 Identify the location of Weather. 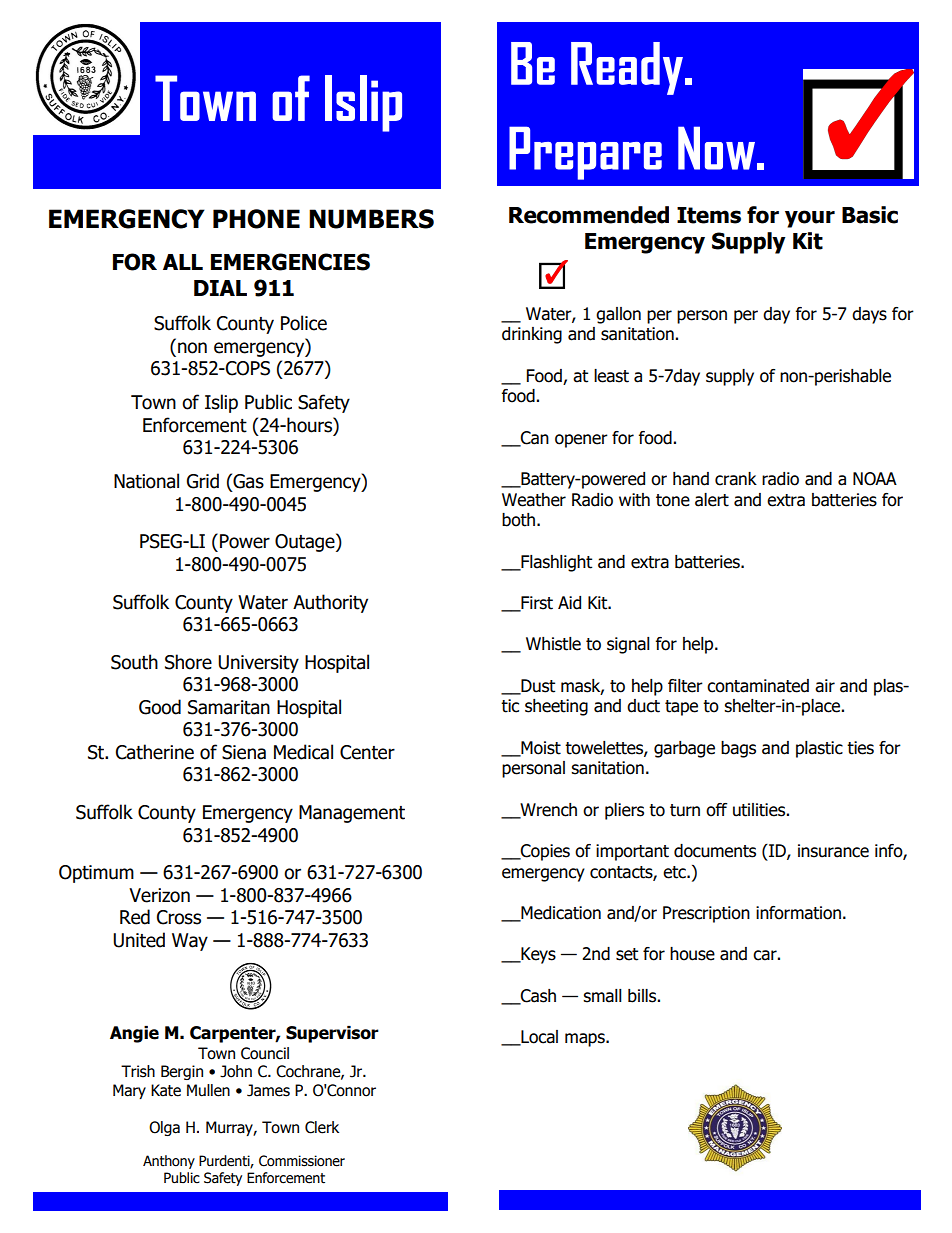
(534, 500).
